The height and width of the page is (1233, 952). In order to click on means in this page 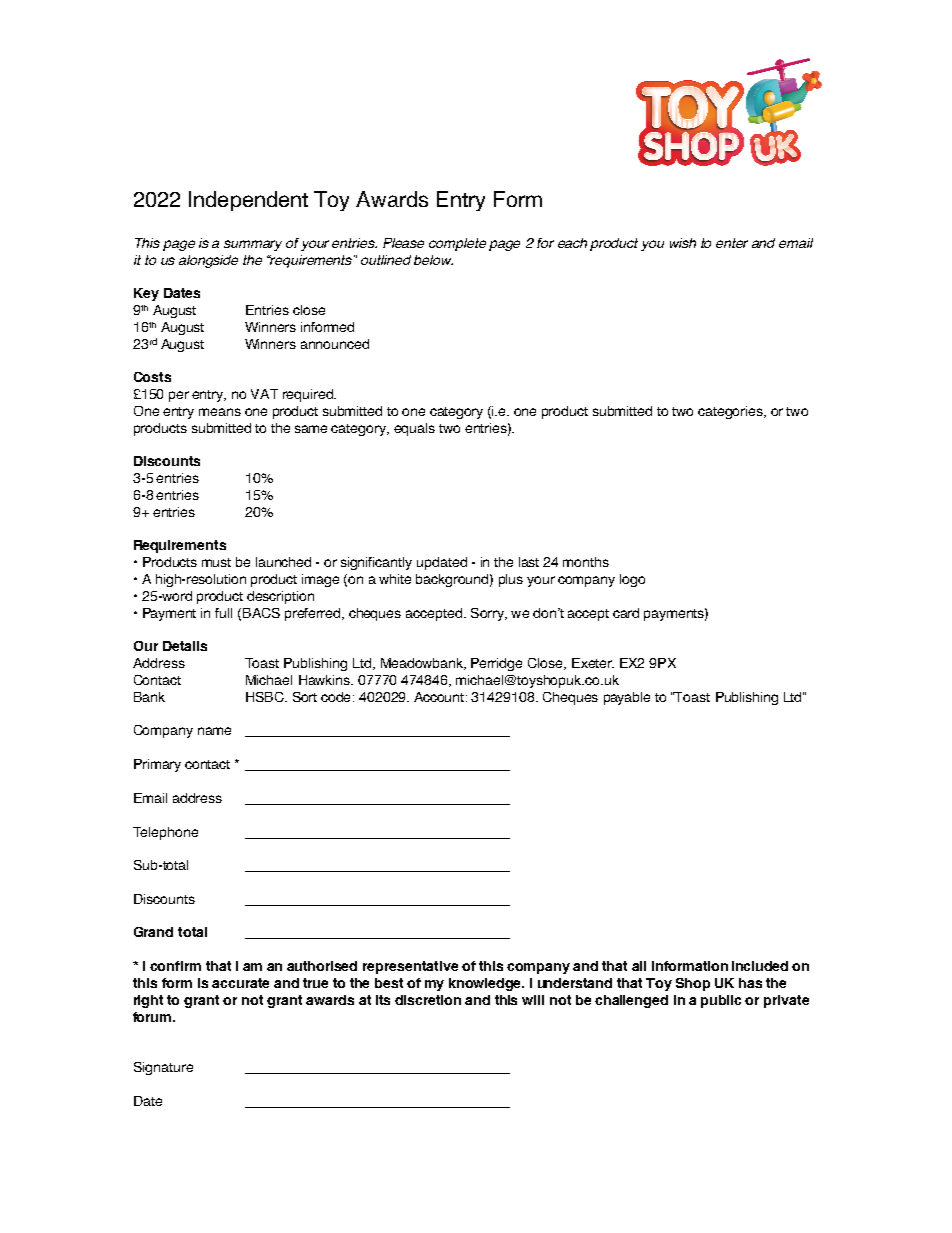, I will do `click(220, 412)`.
